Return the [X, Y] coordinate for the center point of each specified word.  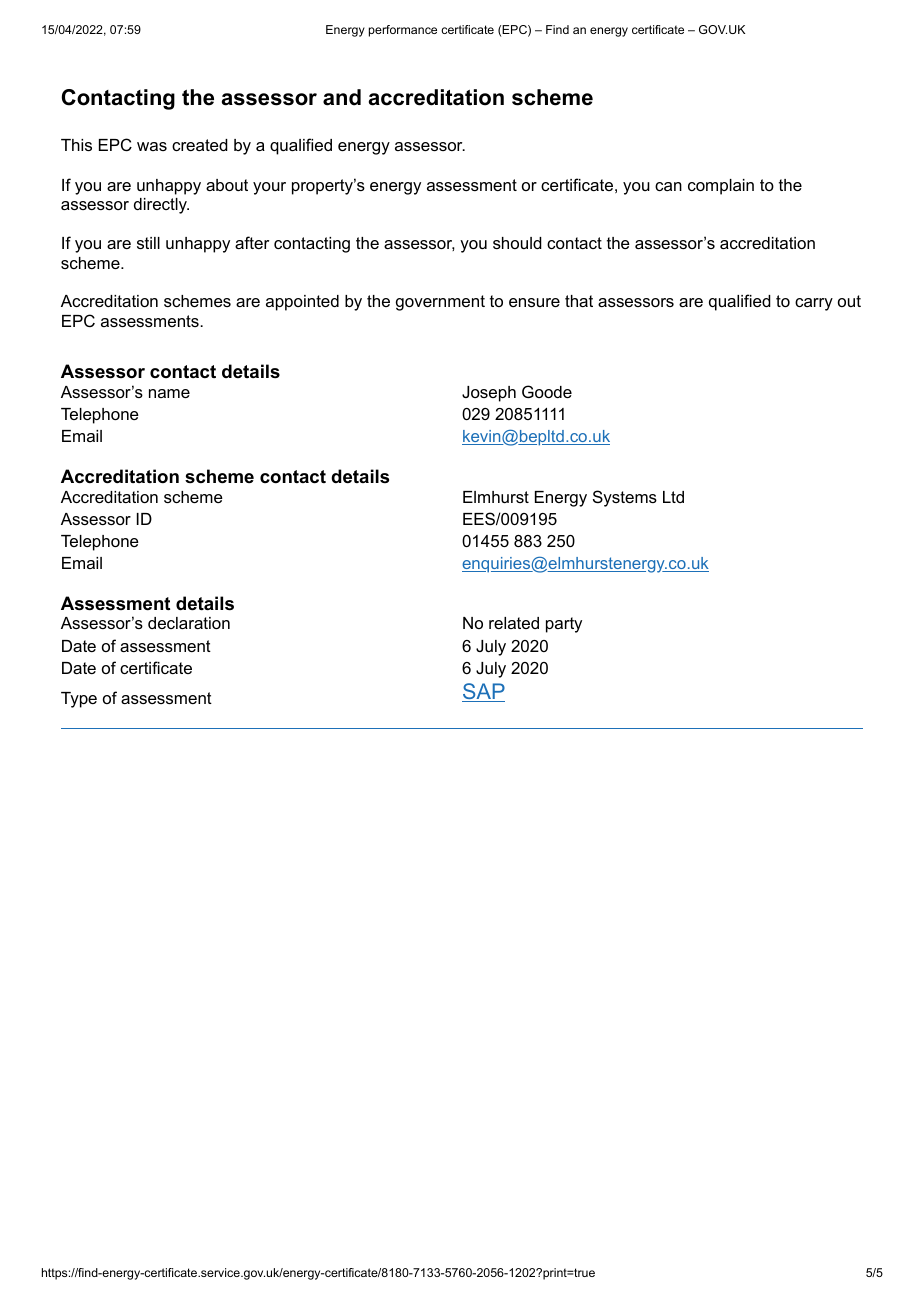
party [564, 625]
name [169, 393]
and [342, 97]
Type [79, 700]
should [517, 243]
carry [814, 304]
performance [403, 31]
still [148, 243]
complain [721, 187]
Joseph [489, 394]
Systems [625, 498]
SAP [483, 692]
